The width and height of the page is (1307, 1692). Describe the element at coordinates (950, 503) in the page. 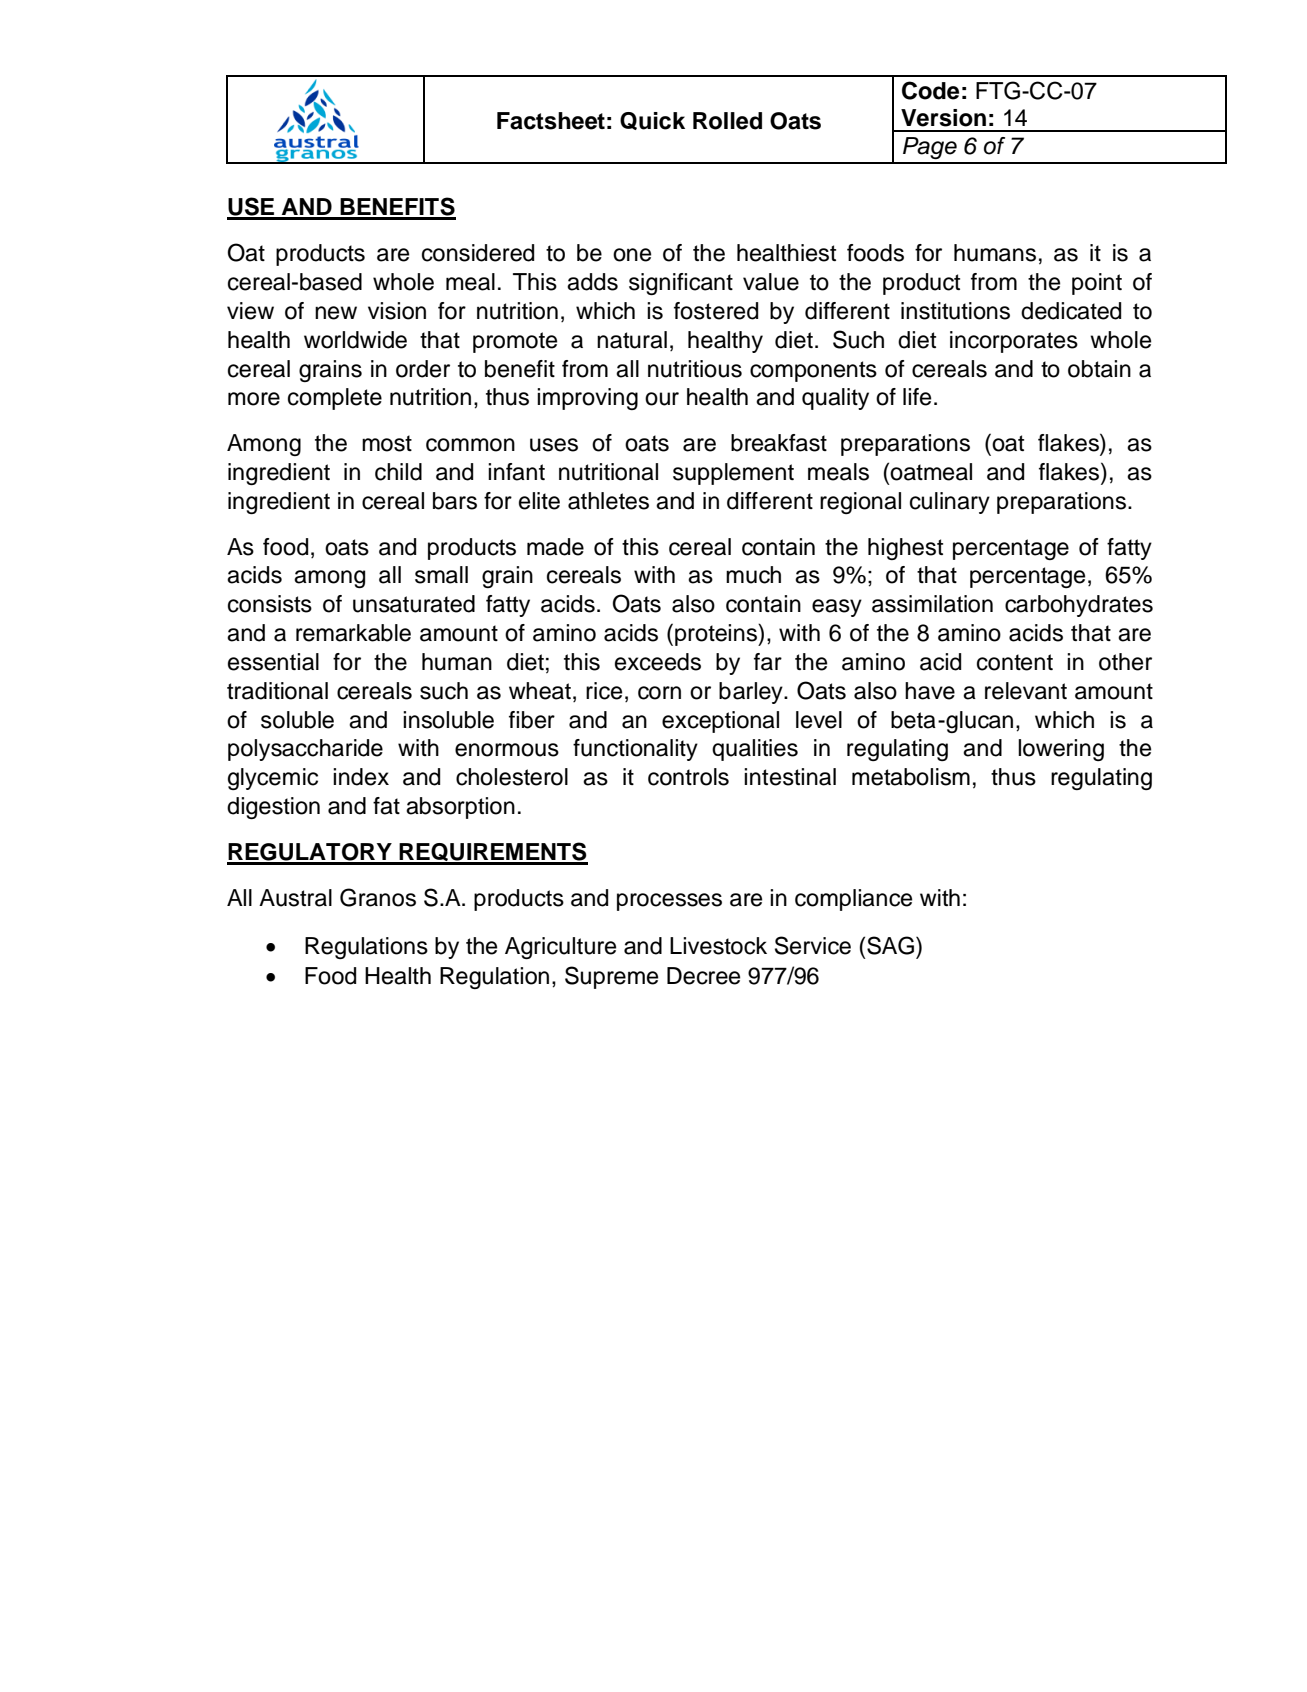

I see `culinary` at that location.
